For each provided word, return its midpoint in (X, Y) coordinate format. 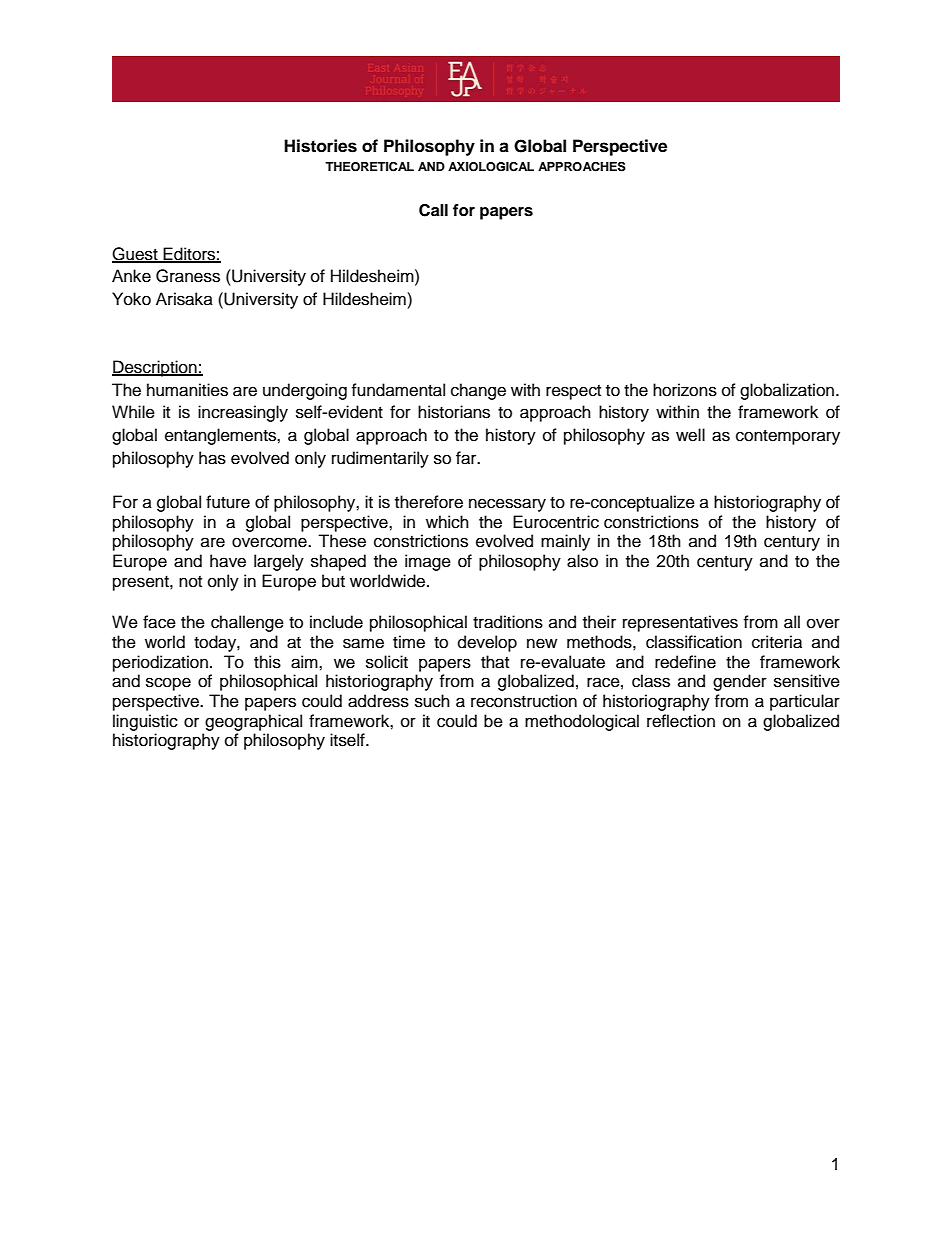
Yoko (131, 299)
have (228, 561)
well (690, 435)
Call (433, 210)
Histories (320, 146)
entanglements (221, 436)
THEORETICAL (369, 167)
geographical (253, 722)
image (428, 562)
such (432, 701)
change (478, 391)
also (582, 561)
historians (454, 412)
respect (573, 392)
